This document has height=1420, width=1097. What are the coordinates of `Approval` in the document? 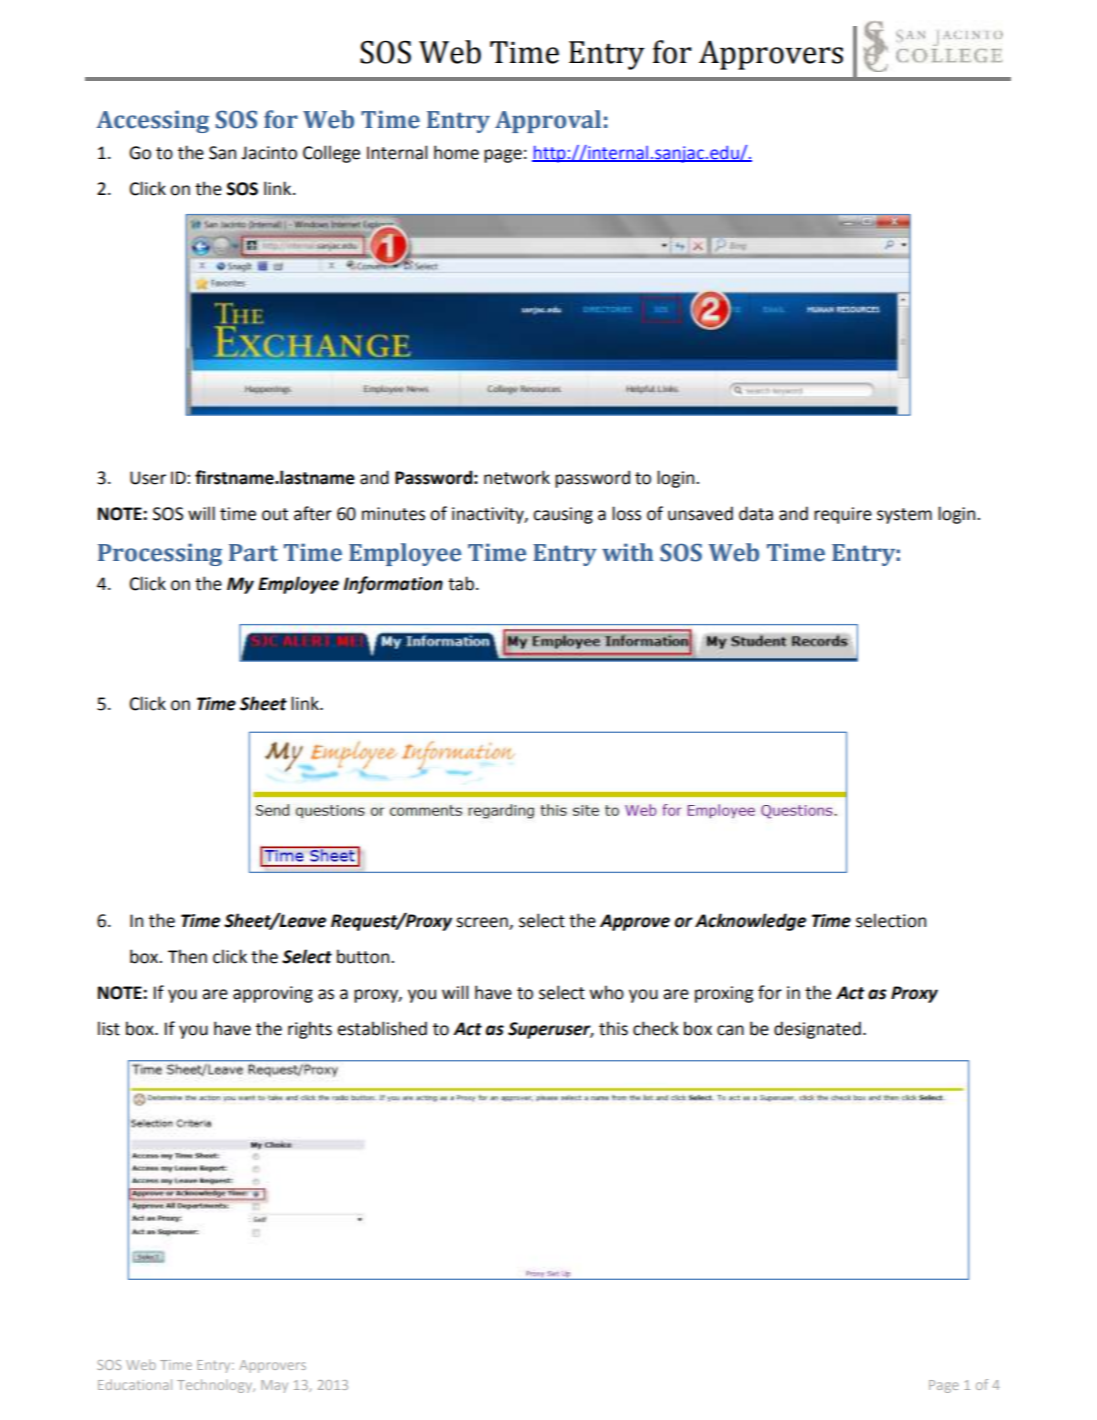 It's located at (548, 121).
